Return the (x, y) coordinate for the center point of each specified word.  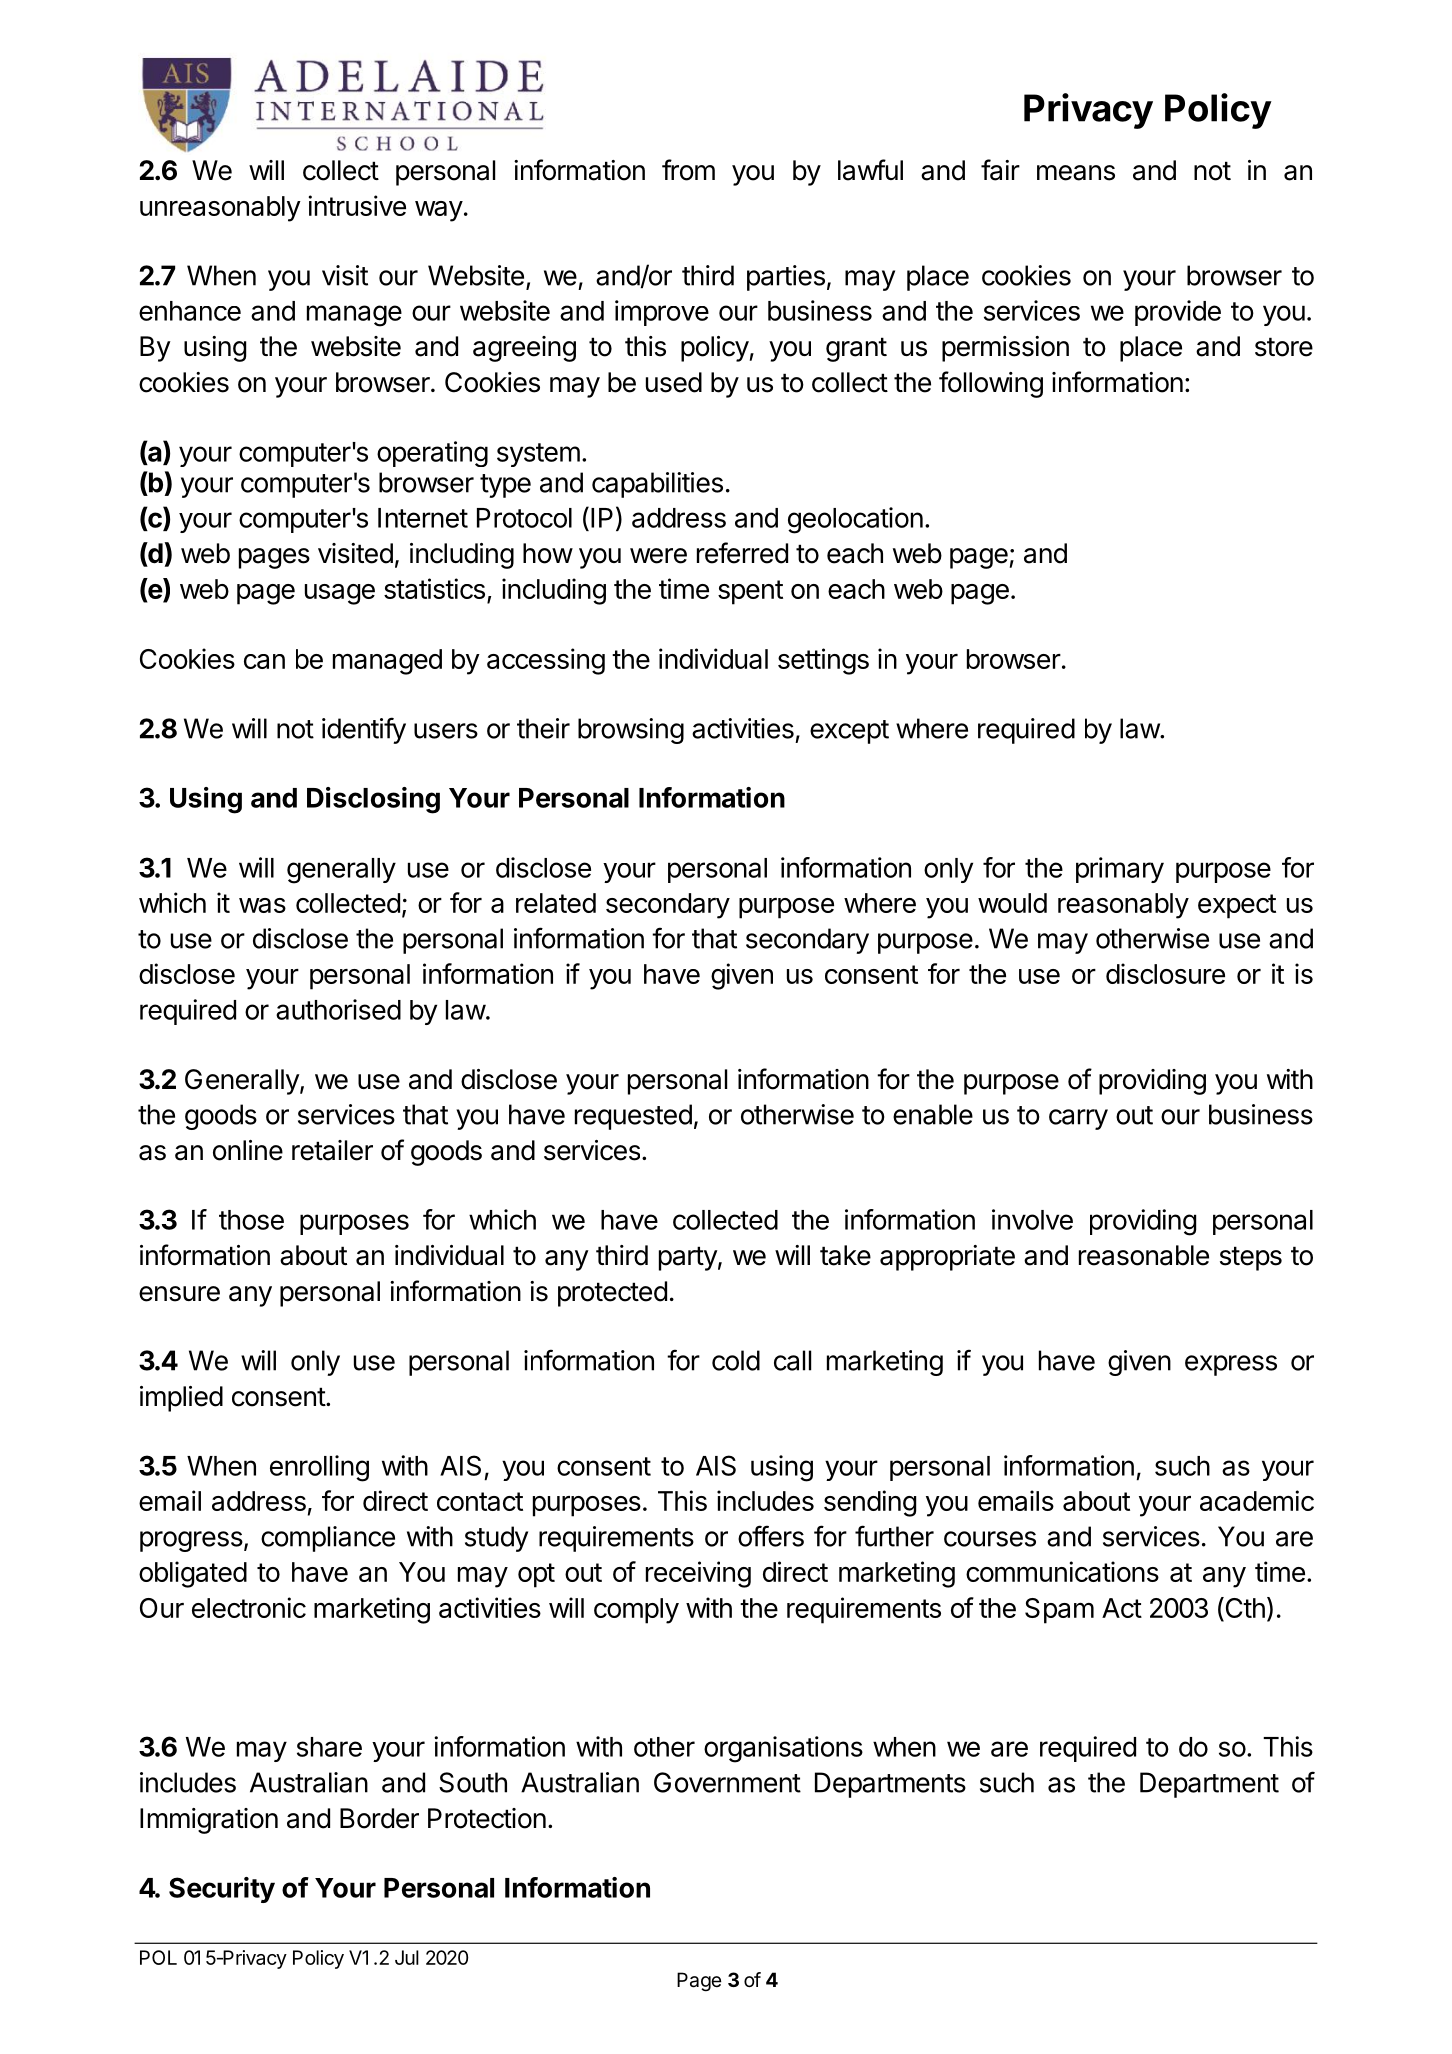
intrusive (357, 205)
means (1076, 173)
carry (1078, 1119)
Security (222, 1890)
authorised (338, 1009)
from (688, 170)
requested (633, 1117)
